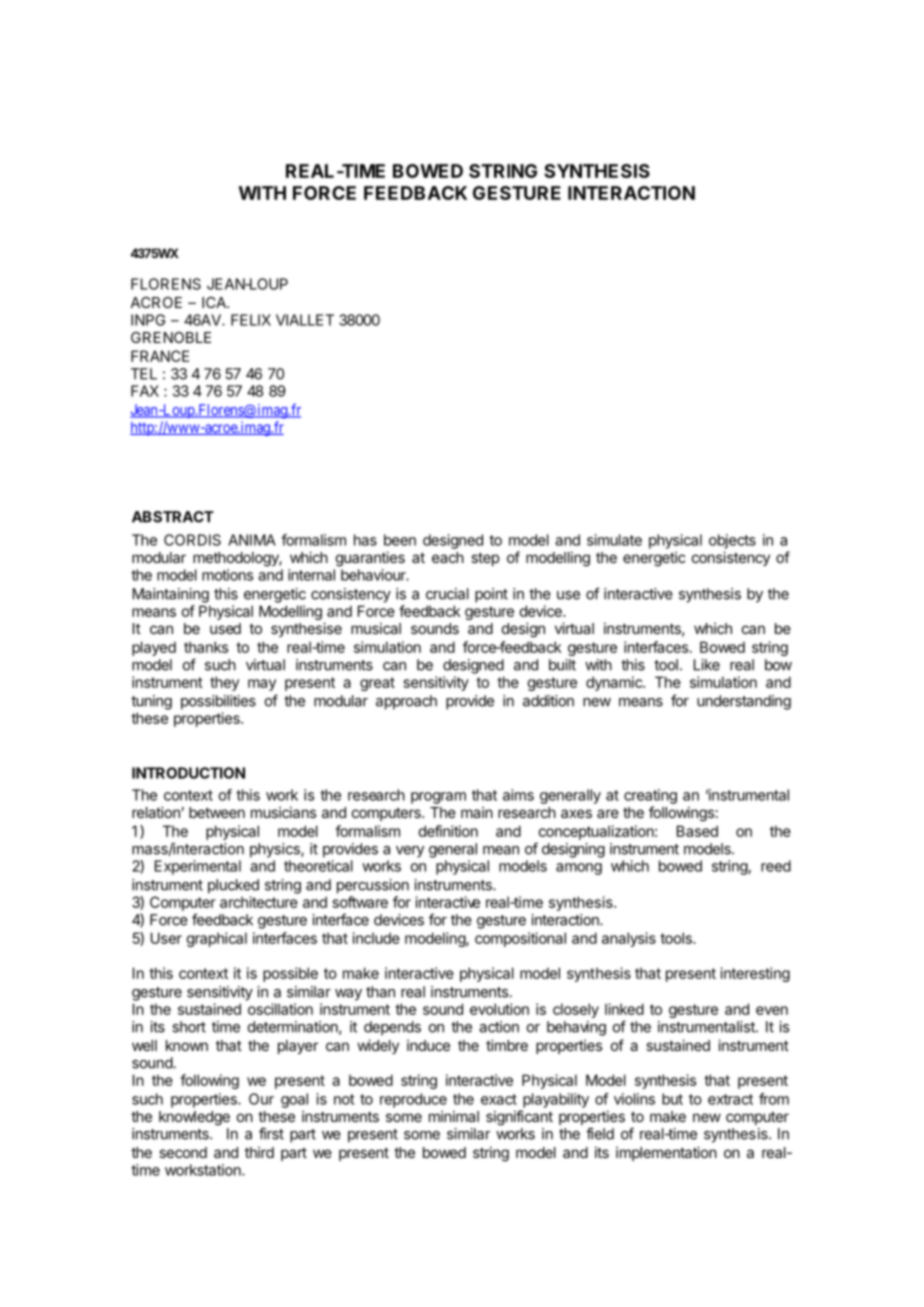  What do you see at coordinates (454, 1116) in the screenshot?
I see `minimal` at bounding box center [454, 1116].
